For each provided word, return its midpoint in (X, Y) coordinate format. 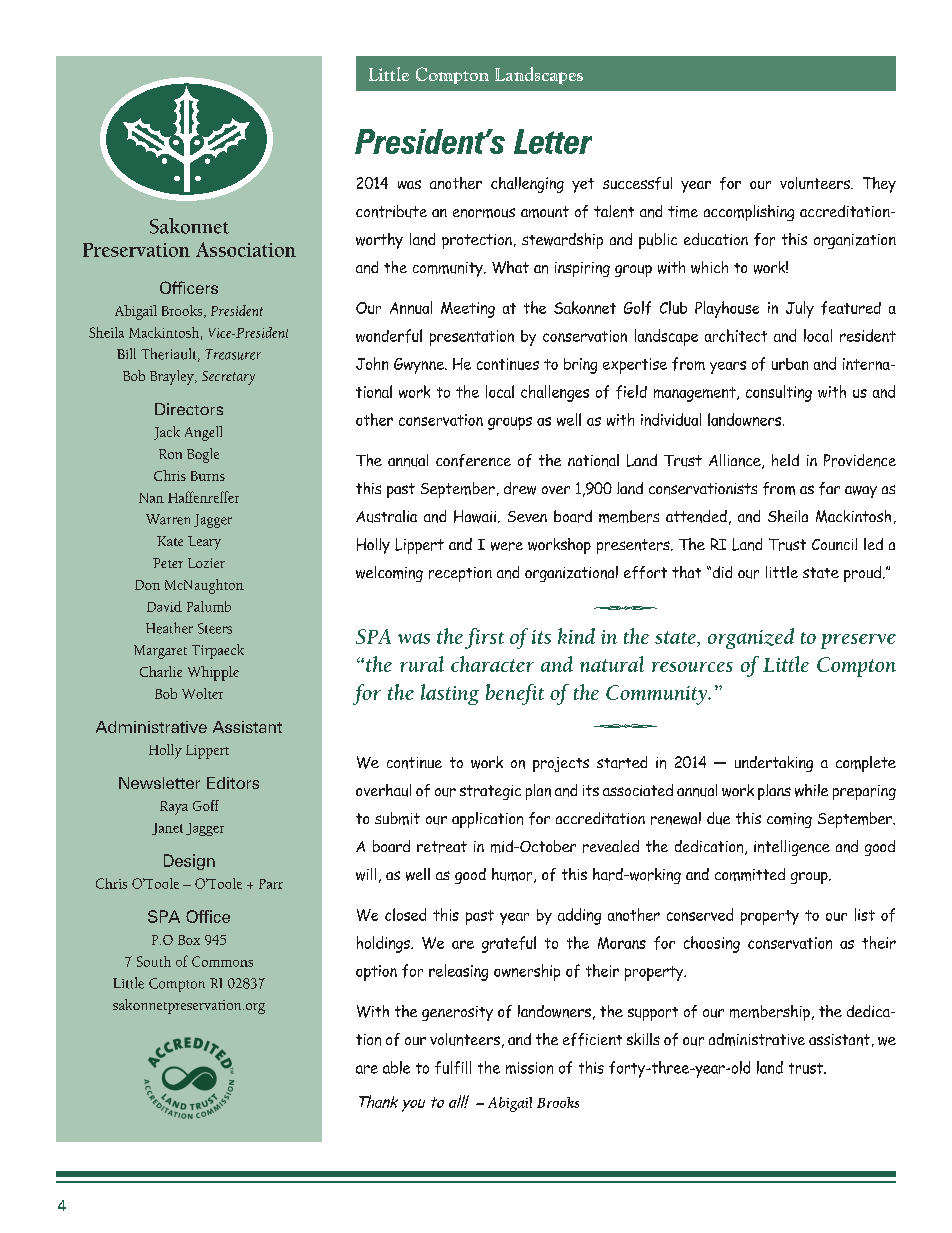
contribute (391, 211)
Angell (203, 433)
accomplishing (749, 213)
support (653, 1014)
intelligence (792, 848)
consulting (779, 393)
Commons (222, 961)
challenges (555, 393)
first (484, 638)
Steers (215, 628)
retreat (442, 847)
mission (529, 1068)
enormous (484, 213)
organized (751, 638)
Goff (206, 805)
